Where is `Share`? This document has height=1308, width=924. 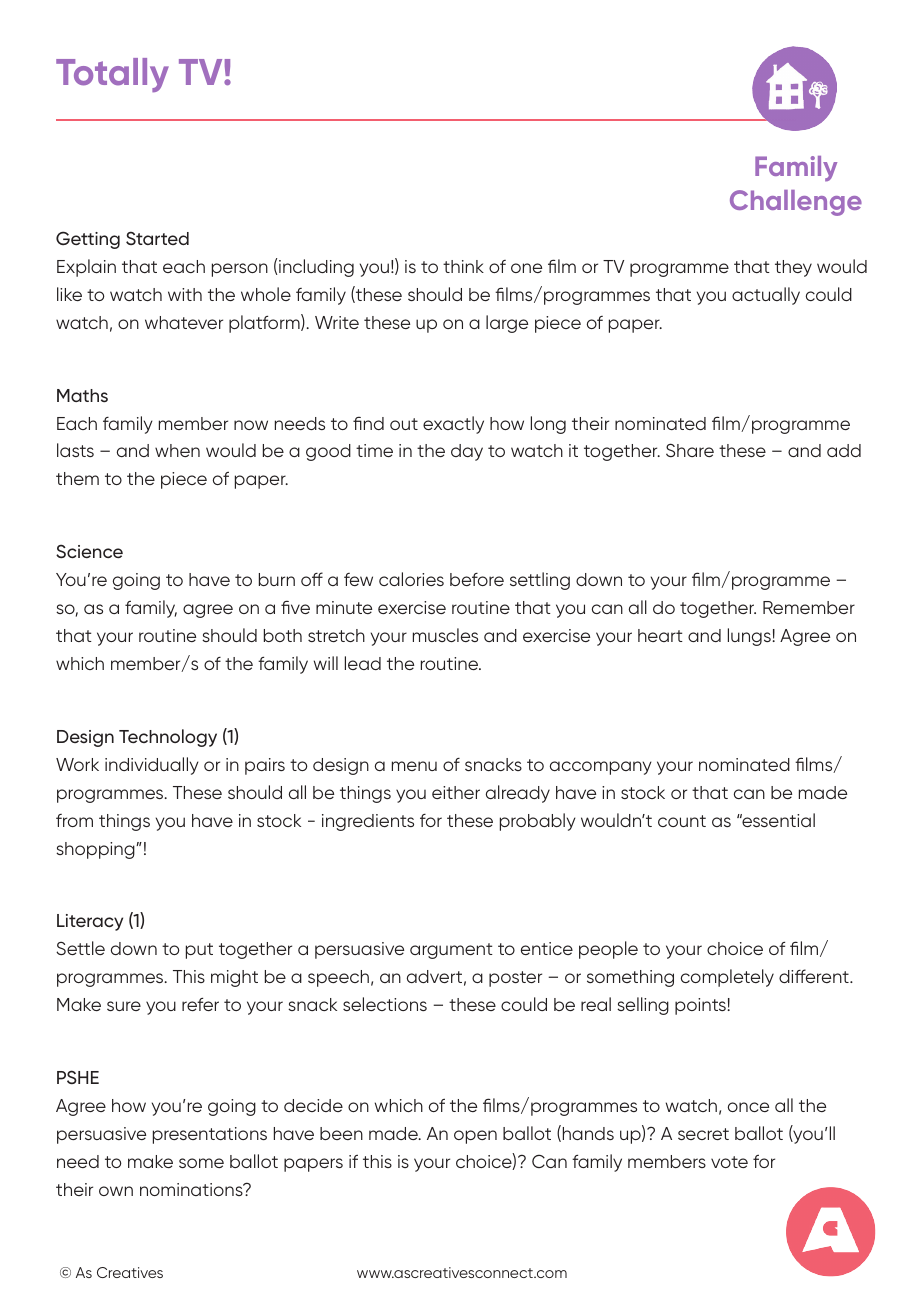
Share is located at coordinates (690, 450).
